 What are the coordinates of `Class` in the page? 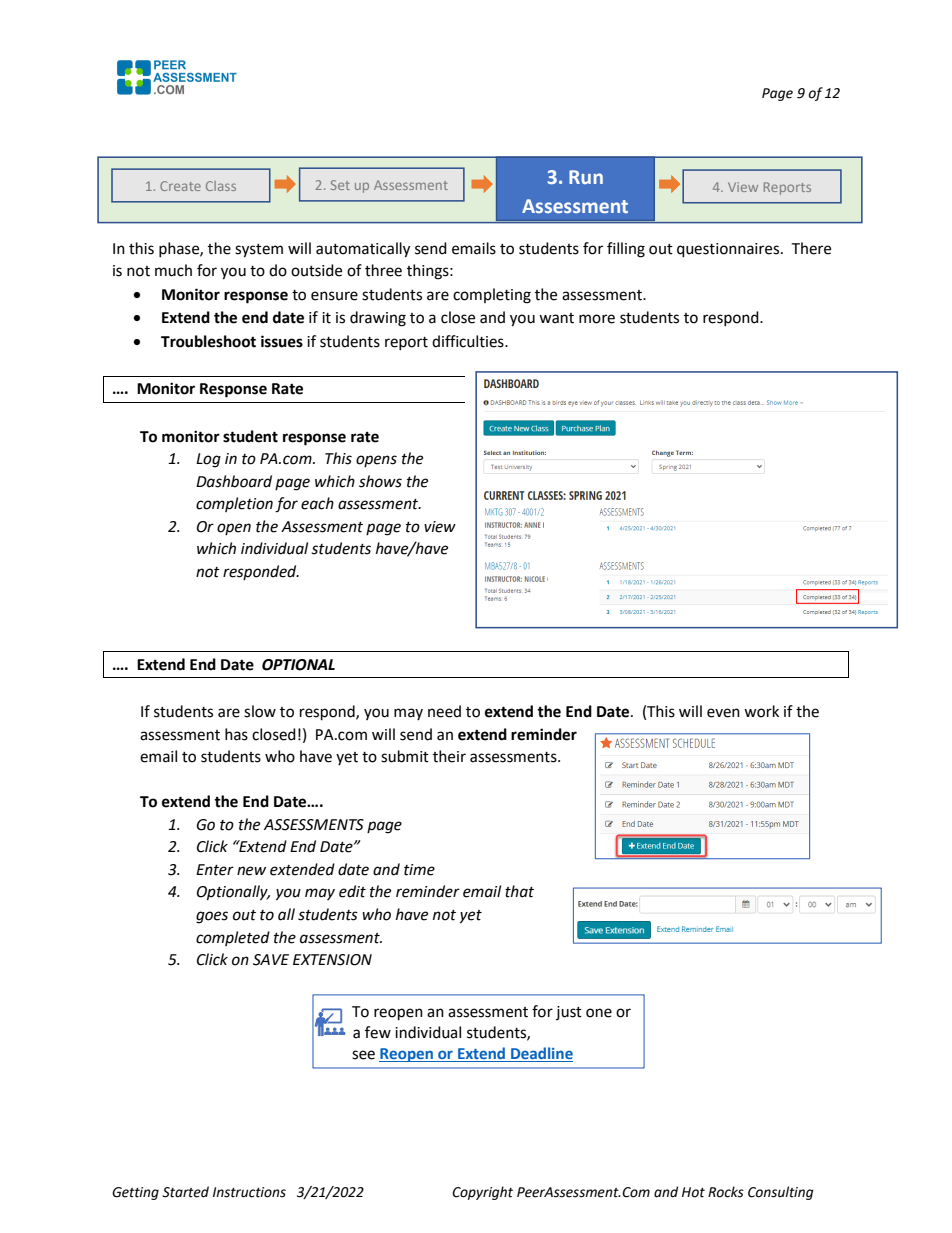 It's located at (221, 186).
